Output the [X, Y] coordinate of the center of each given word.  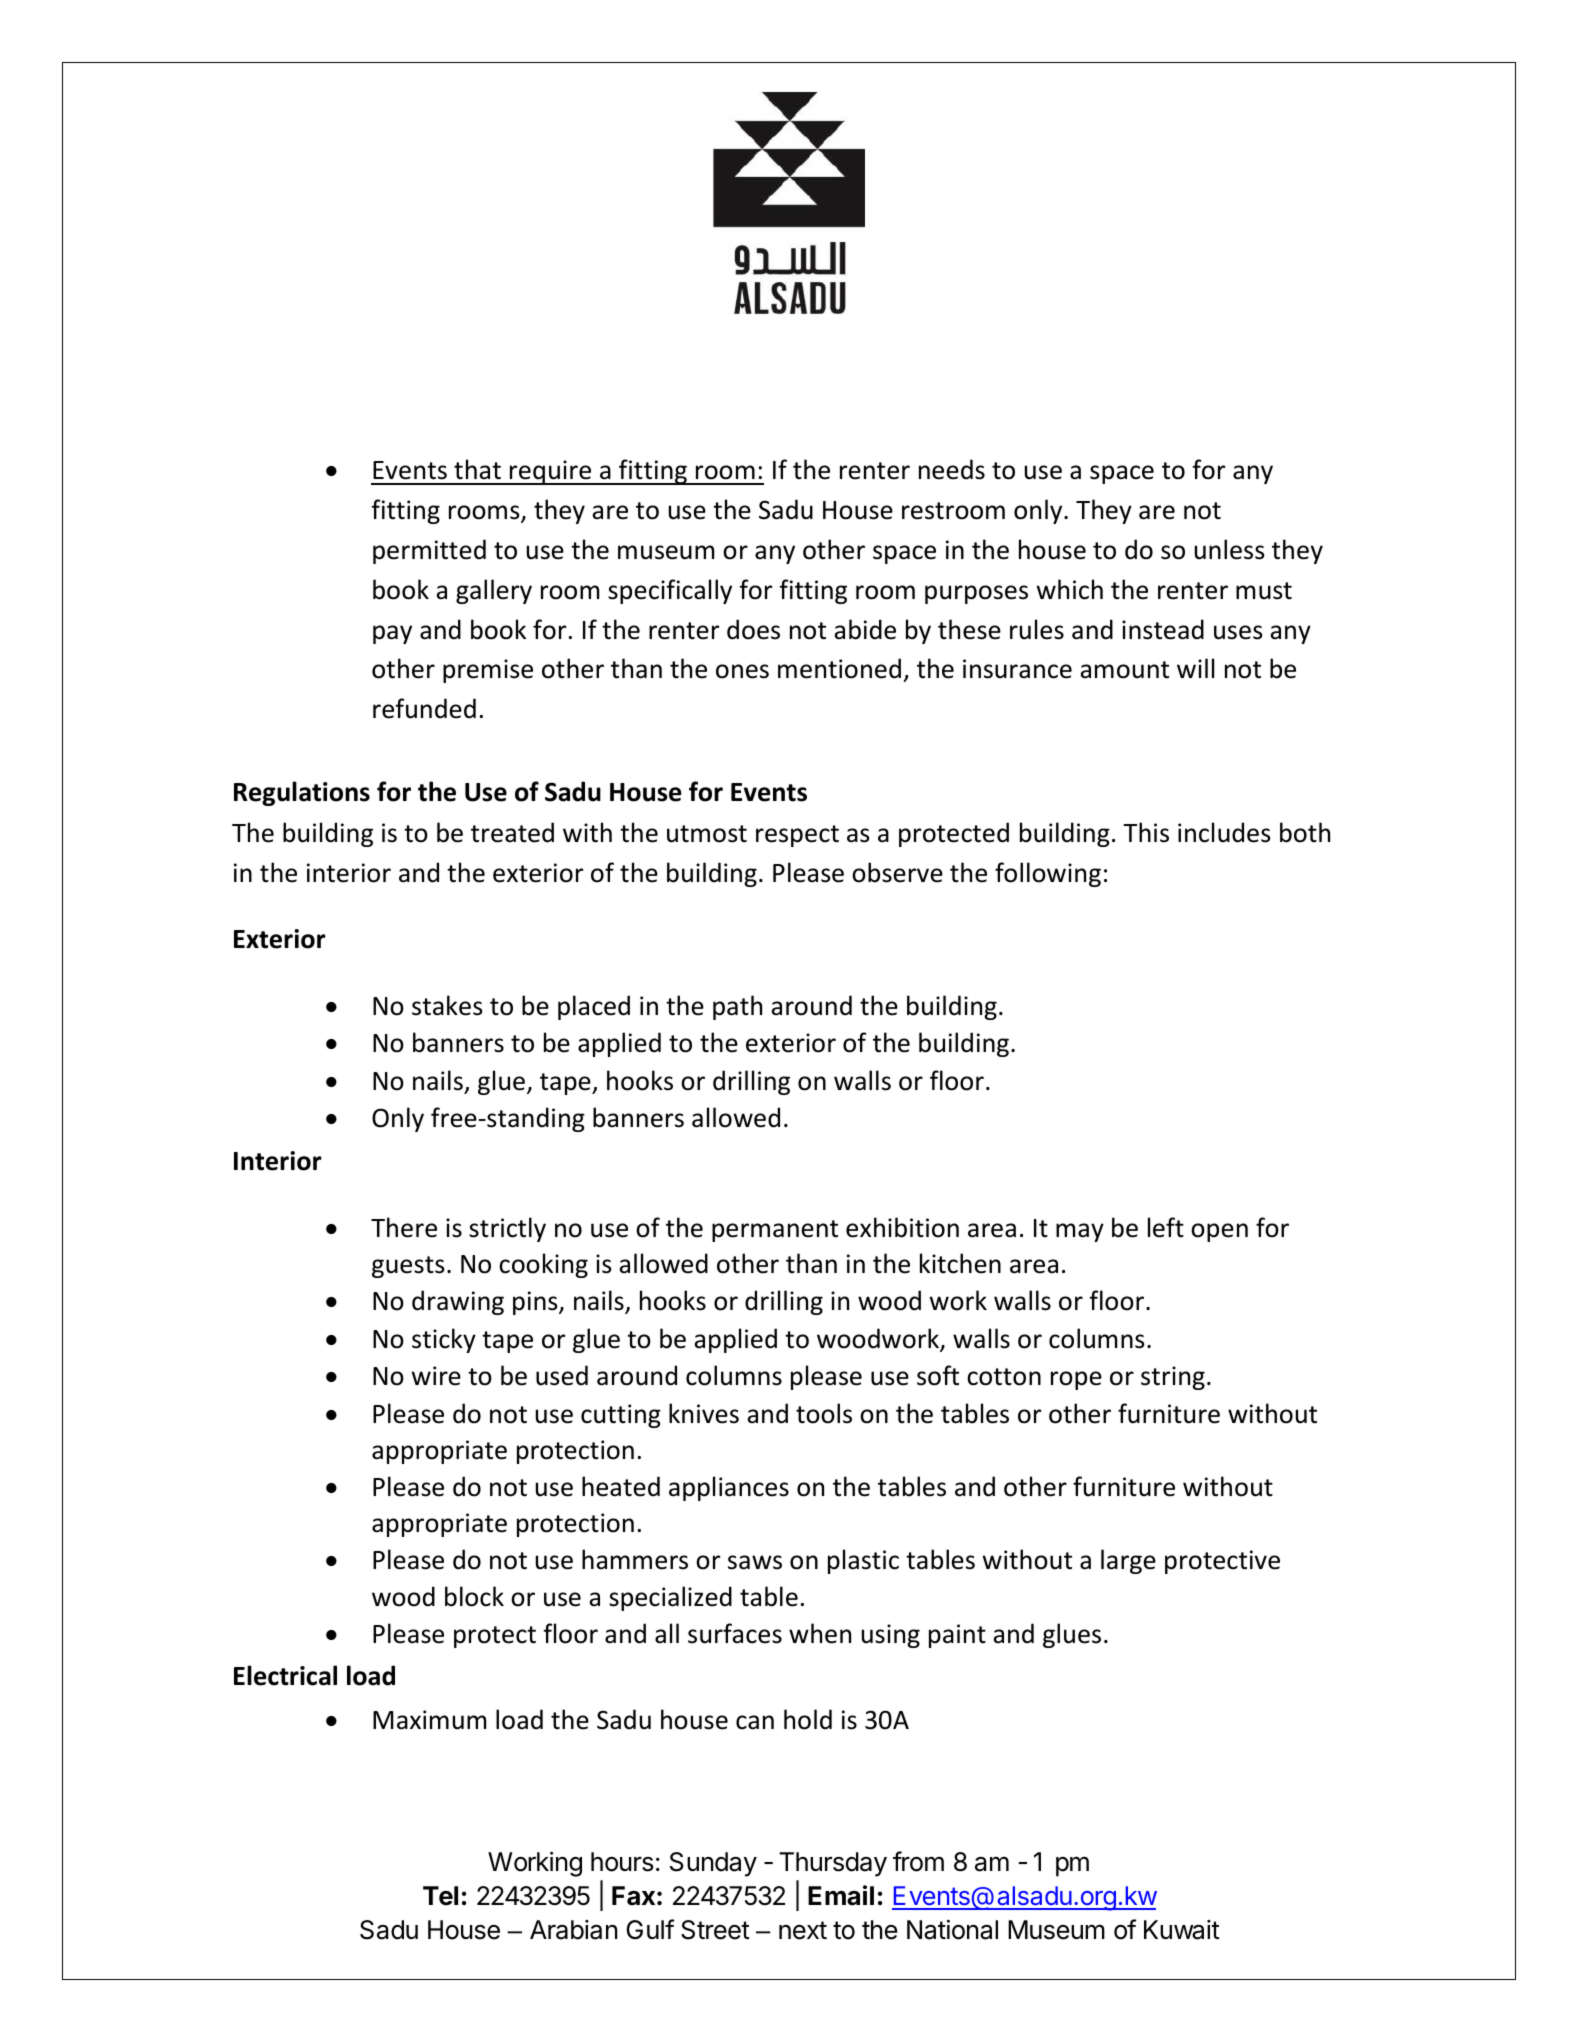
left [1166, 1227]
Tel [440, 1896]
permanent [775, 1231]
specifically [670, 591]
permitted [429, 551]
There [404, 1227]
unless [1229, 549]
